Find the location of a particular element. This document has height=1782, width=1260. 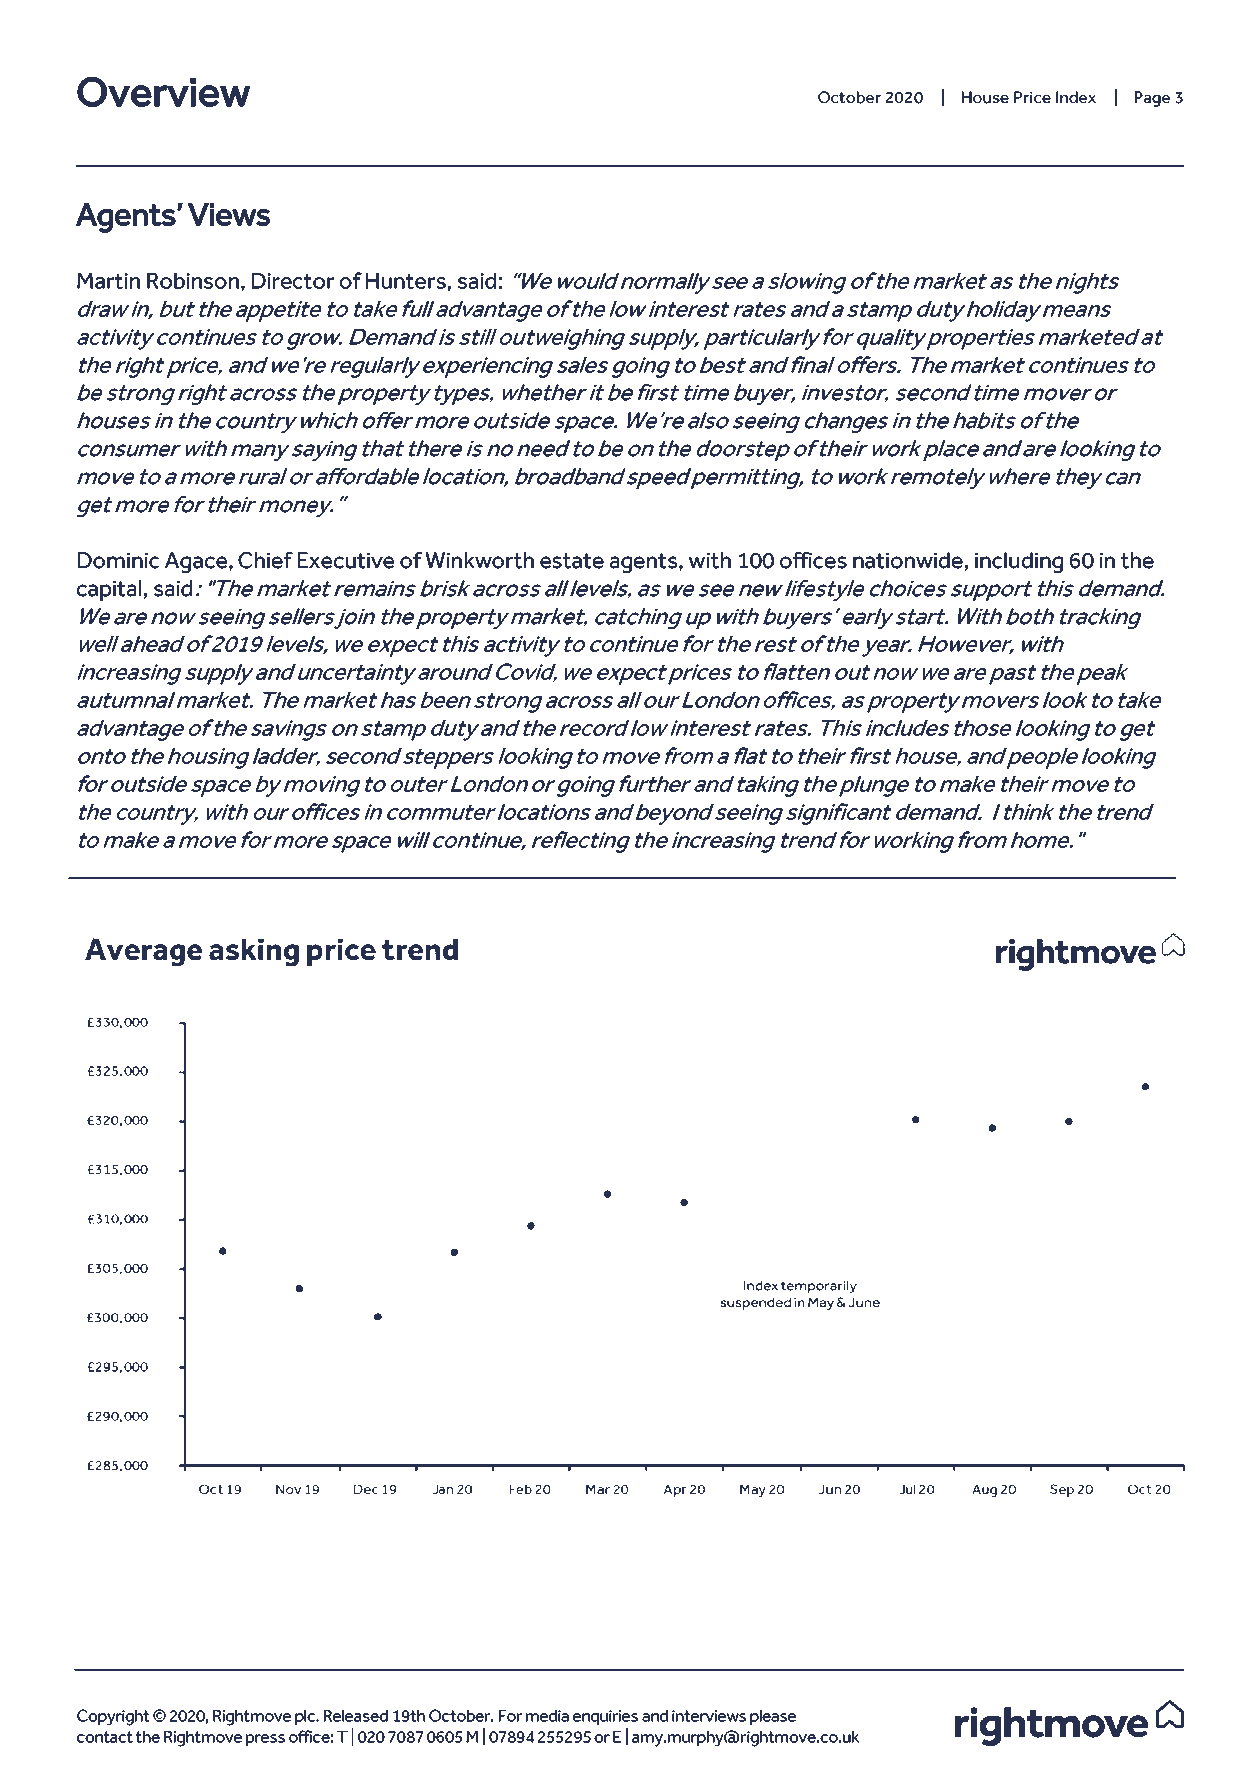

please is located at coordinates (773, 1717).
